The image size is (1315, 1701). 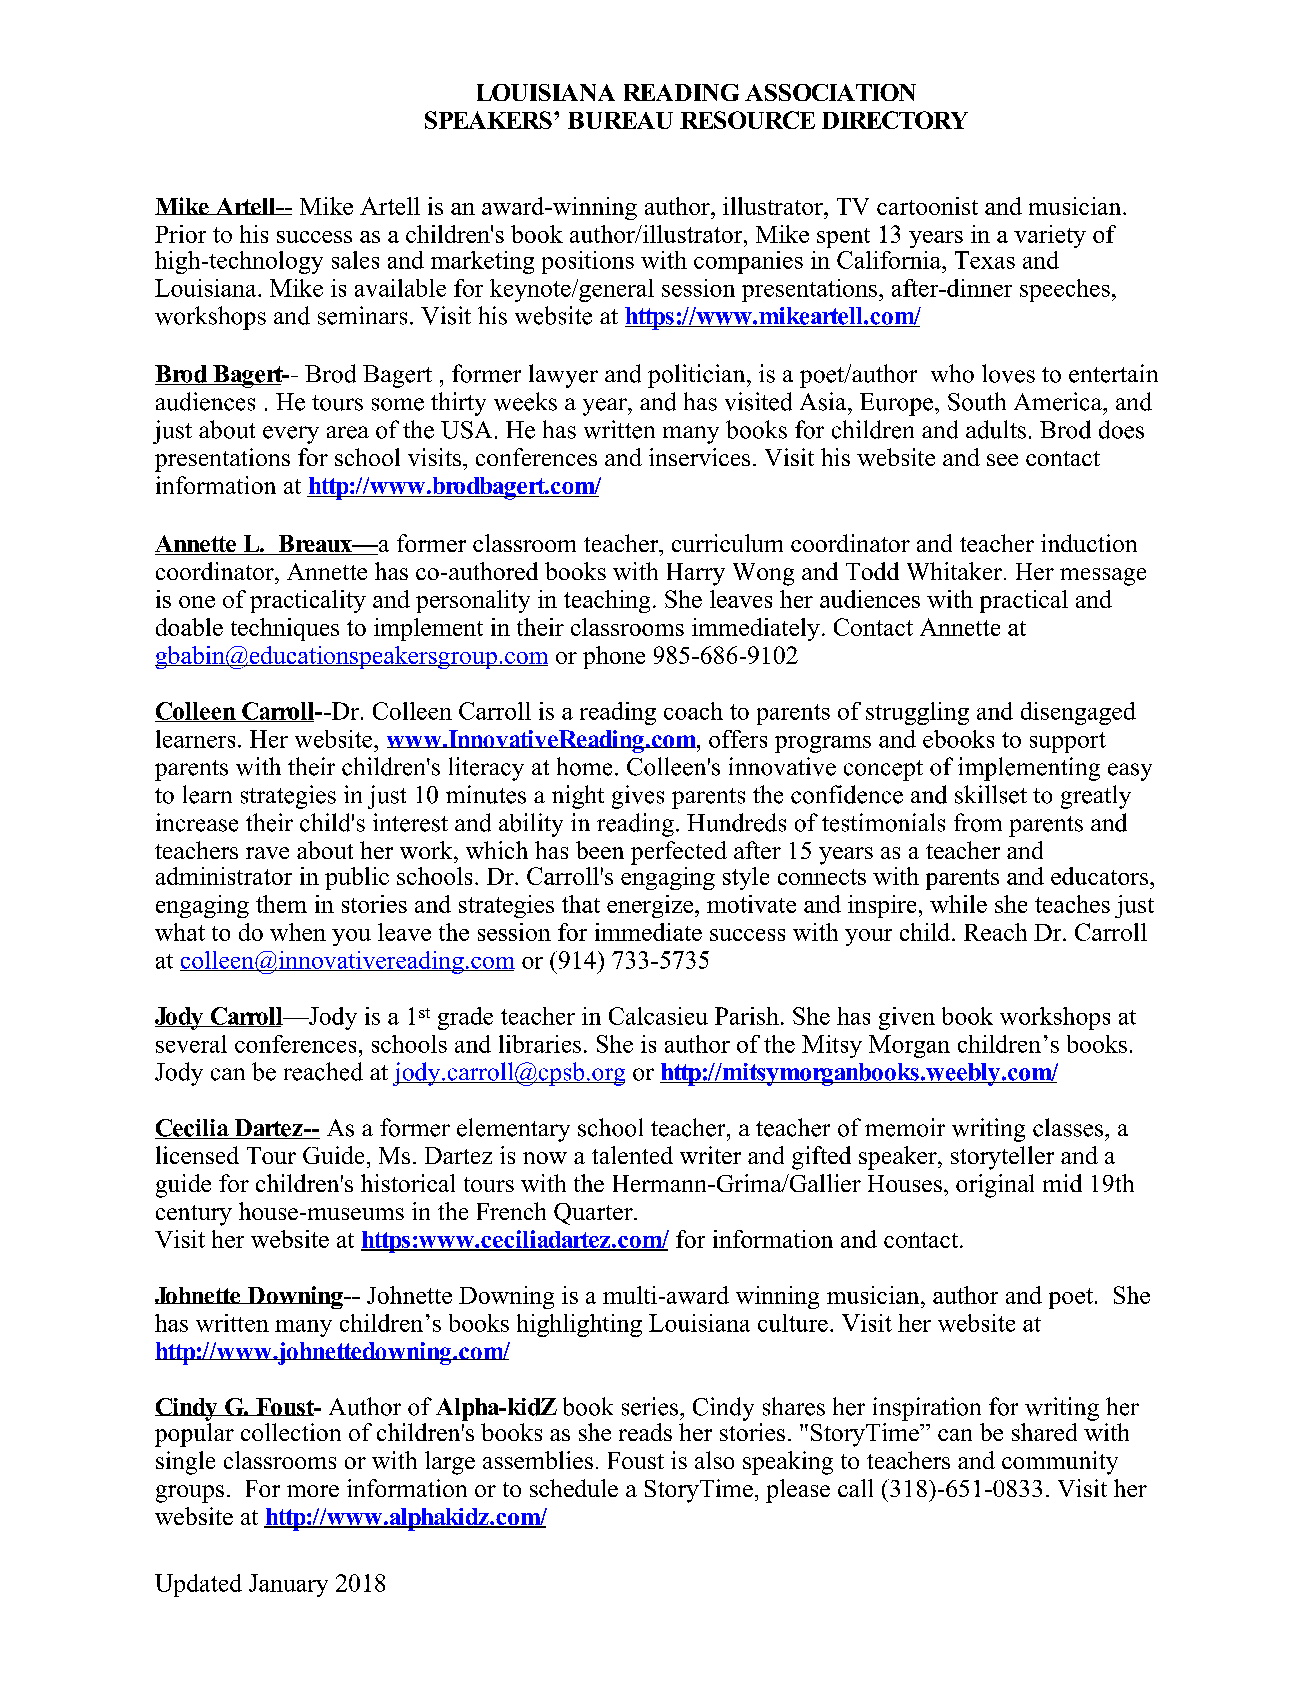 What do you see at coordinates (895, 120) in the screenshot?
I see `DIRECTORY` at bounding box center [895, 120].
